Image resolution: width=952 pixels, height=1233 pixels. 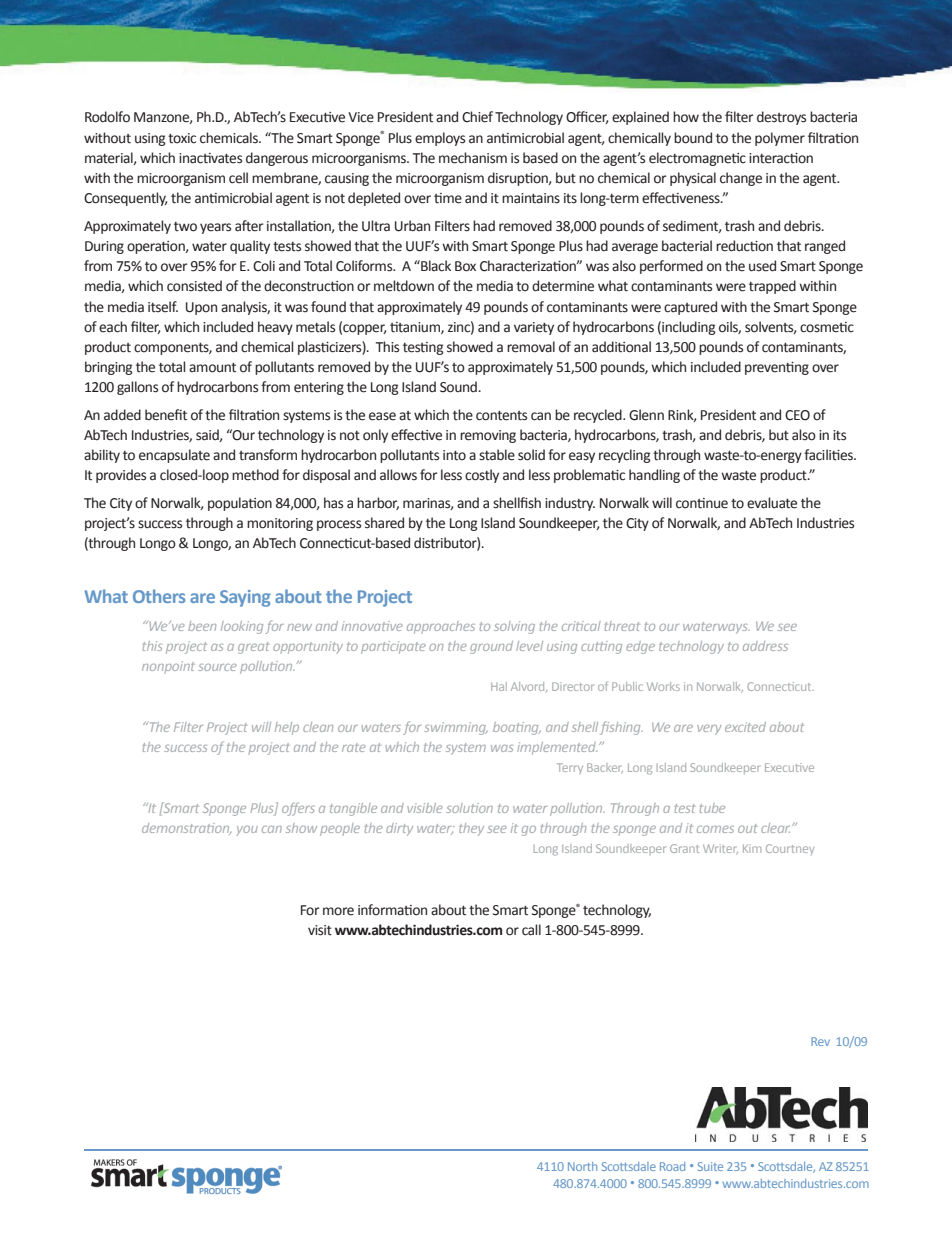 I want to click on nue, so click(x=717, y=504).
